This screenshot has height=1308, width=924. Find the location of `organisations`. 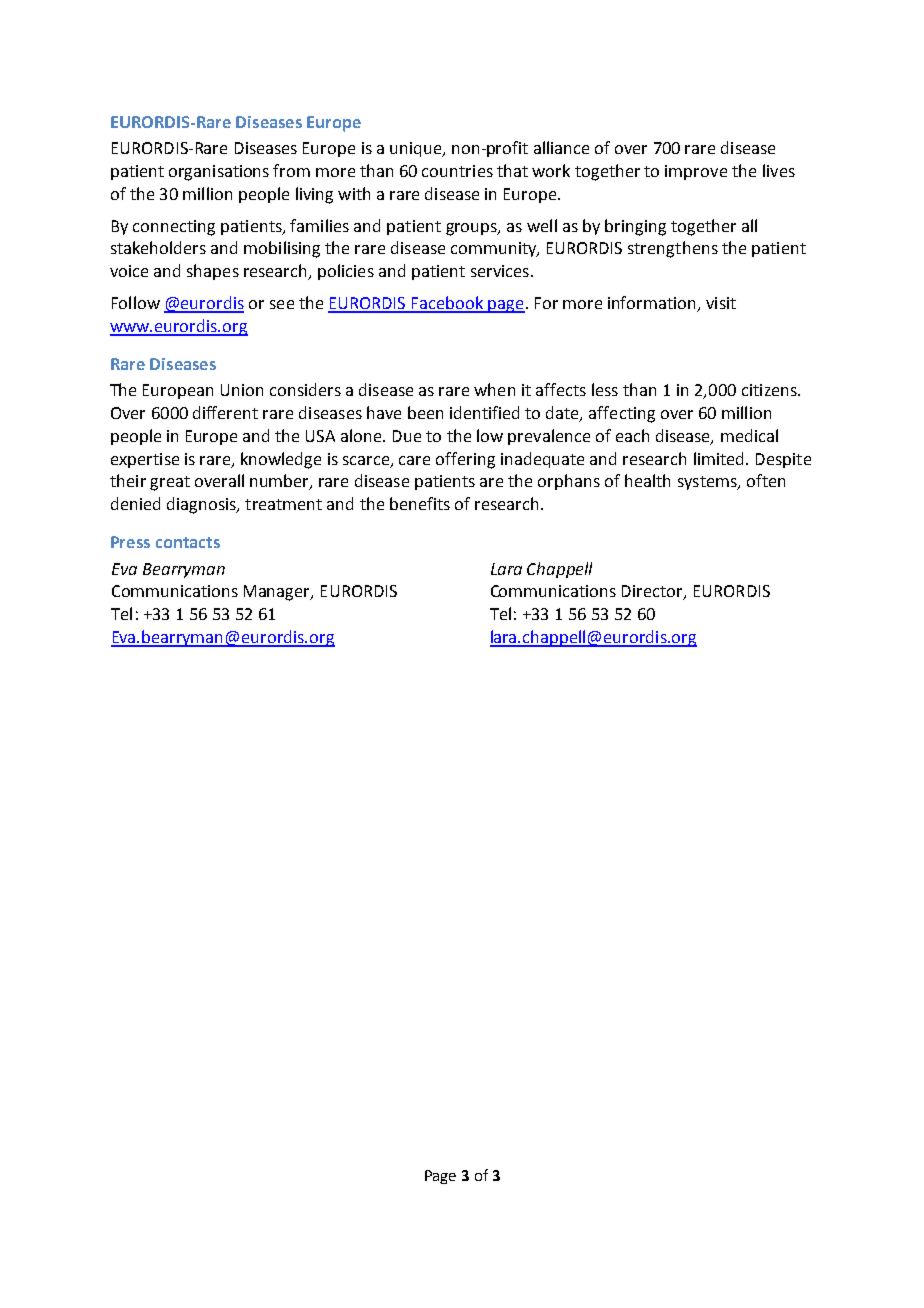

organisations is located at coordinates (219, 173).
